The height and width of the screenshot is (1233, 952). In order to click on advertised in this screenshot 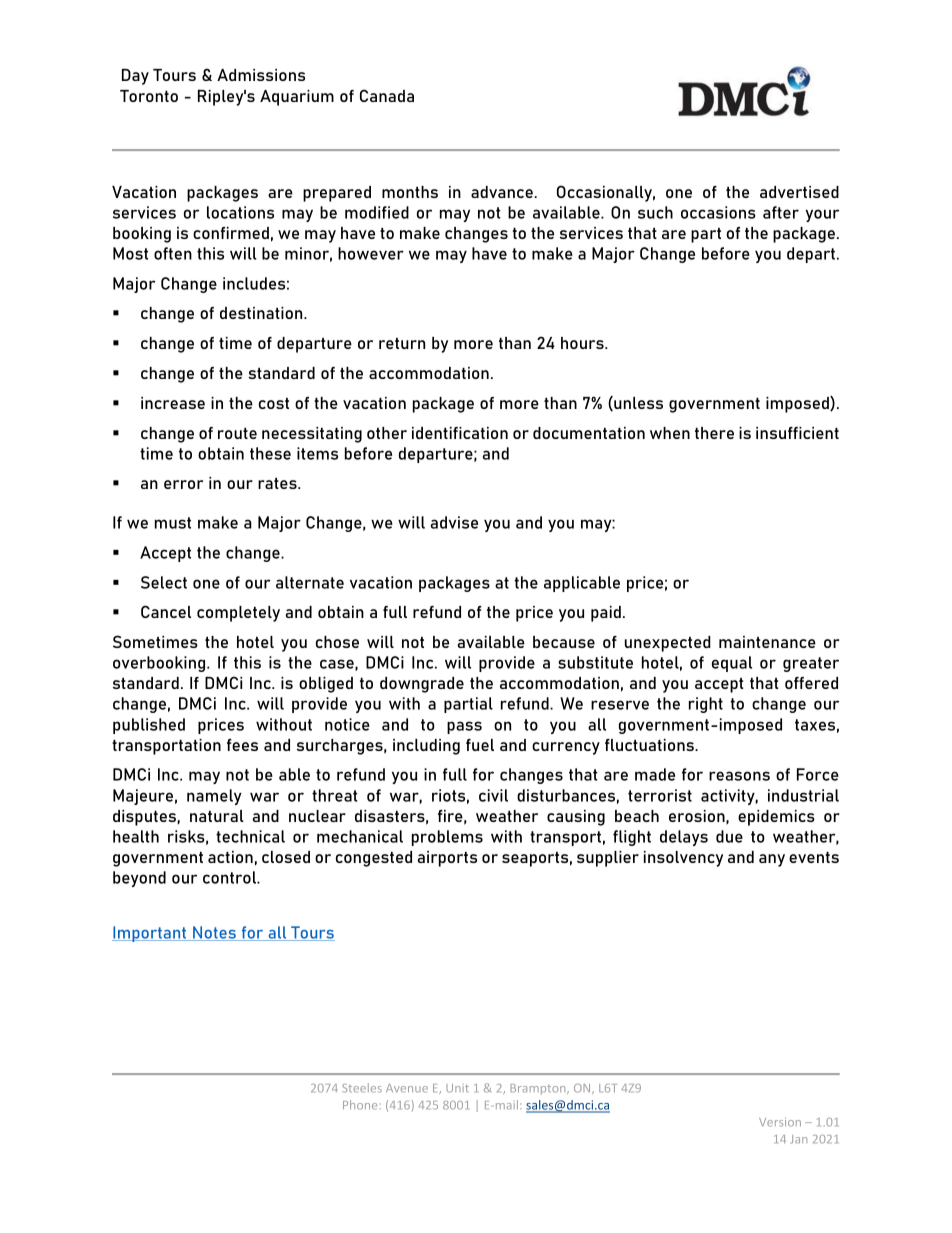, I will do `click(799, 192)`.
